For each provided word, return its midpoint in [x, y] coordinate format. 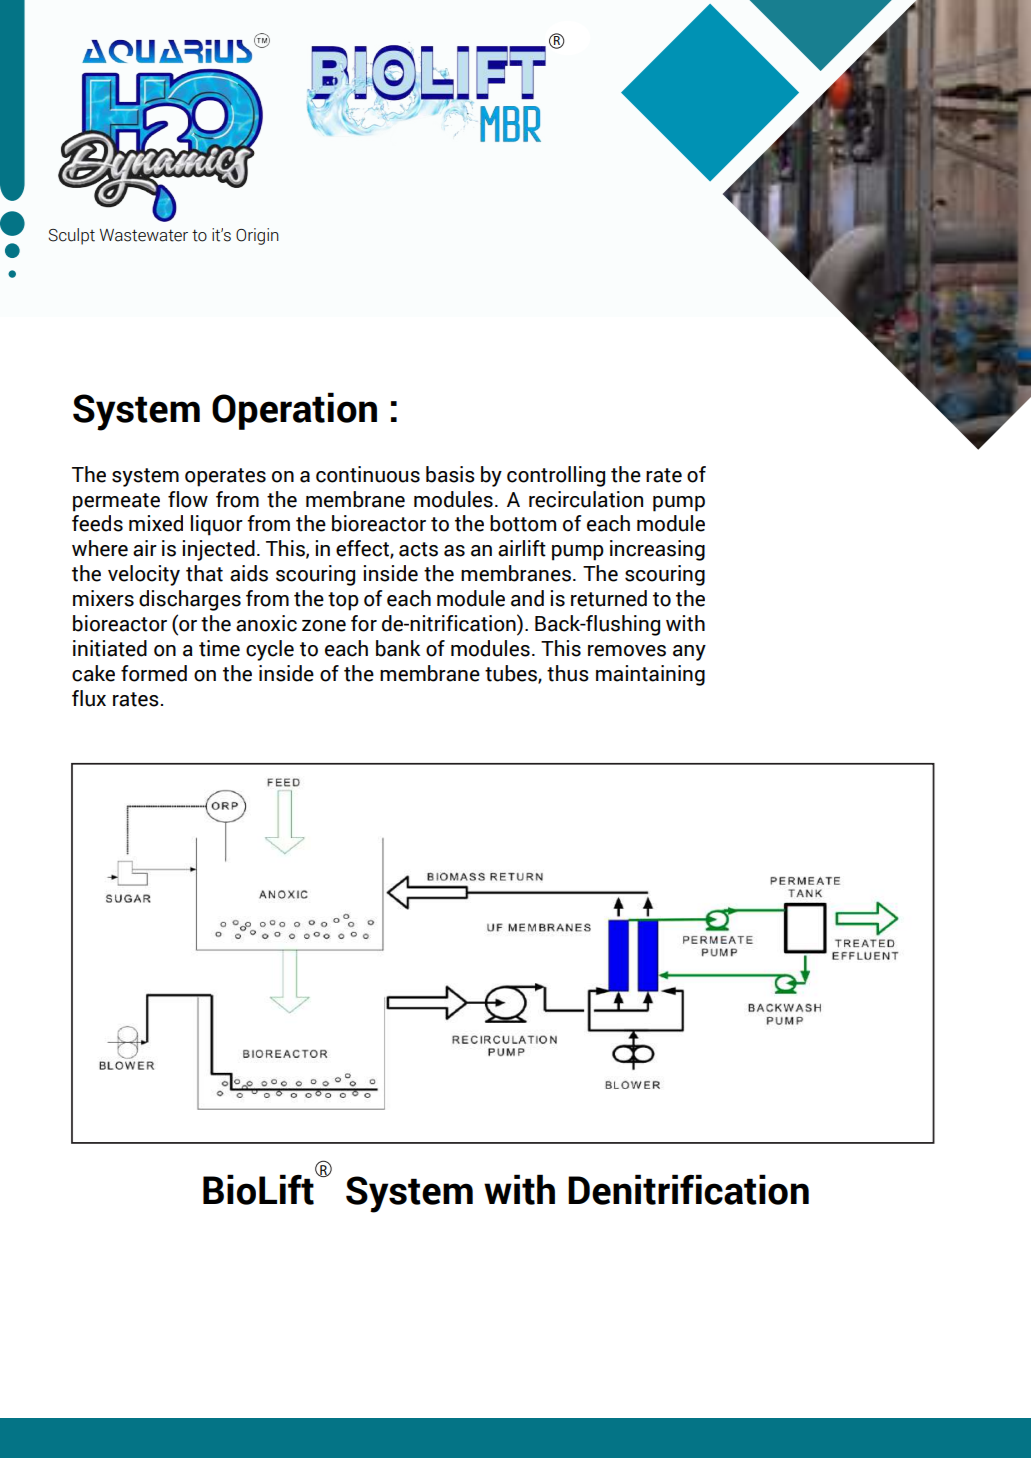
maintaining [650, 675]
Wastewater [144, 235]
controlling [556, 476]
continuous [368, 474]
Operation [294, 411]
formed [154, 673]
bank [398, 648]
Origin [257, 236]
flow [188, 499]
